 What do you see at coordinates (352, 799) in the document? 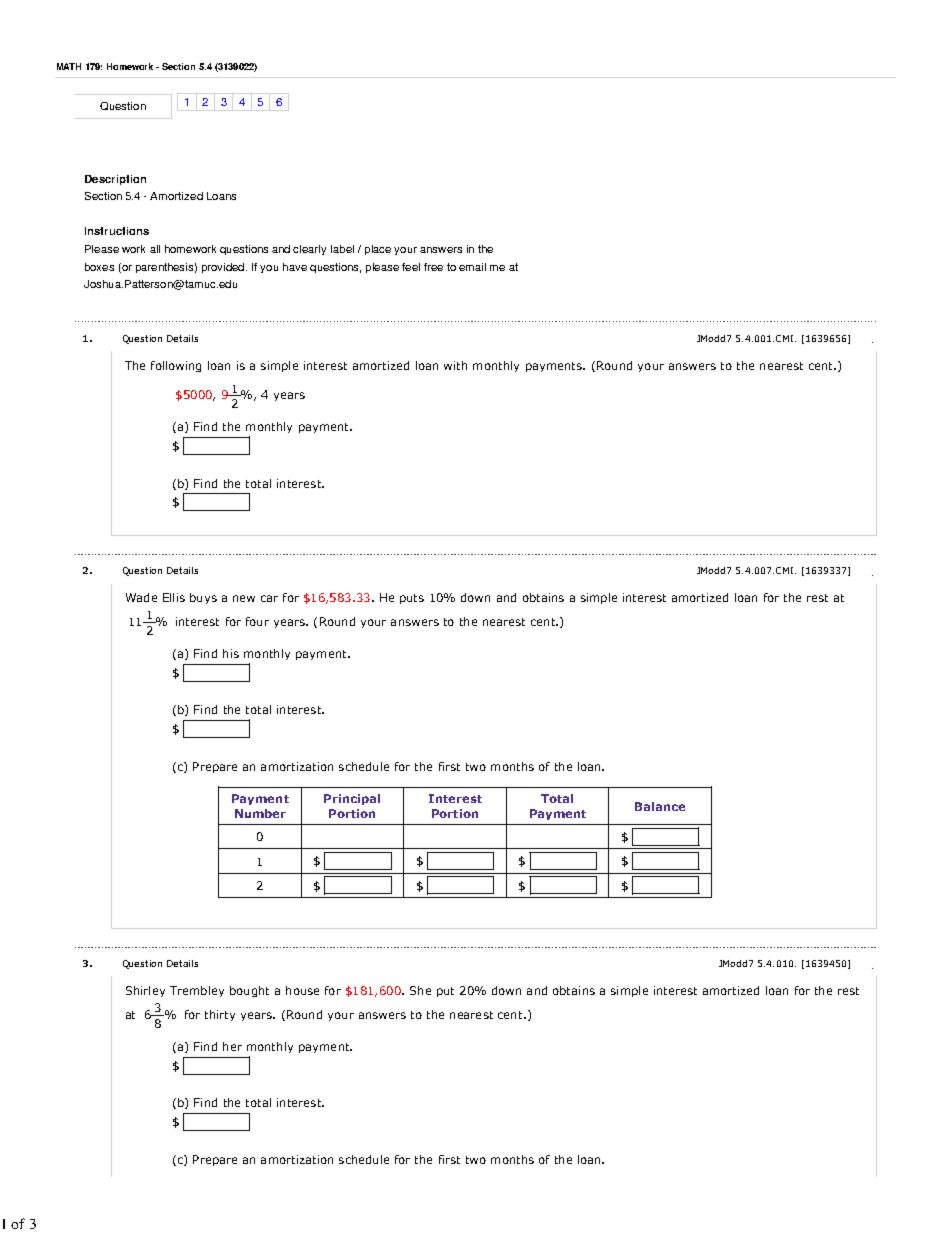
I see `Principal` at bounding box center [352, 799].
